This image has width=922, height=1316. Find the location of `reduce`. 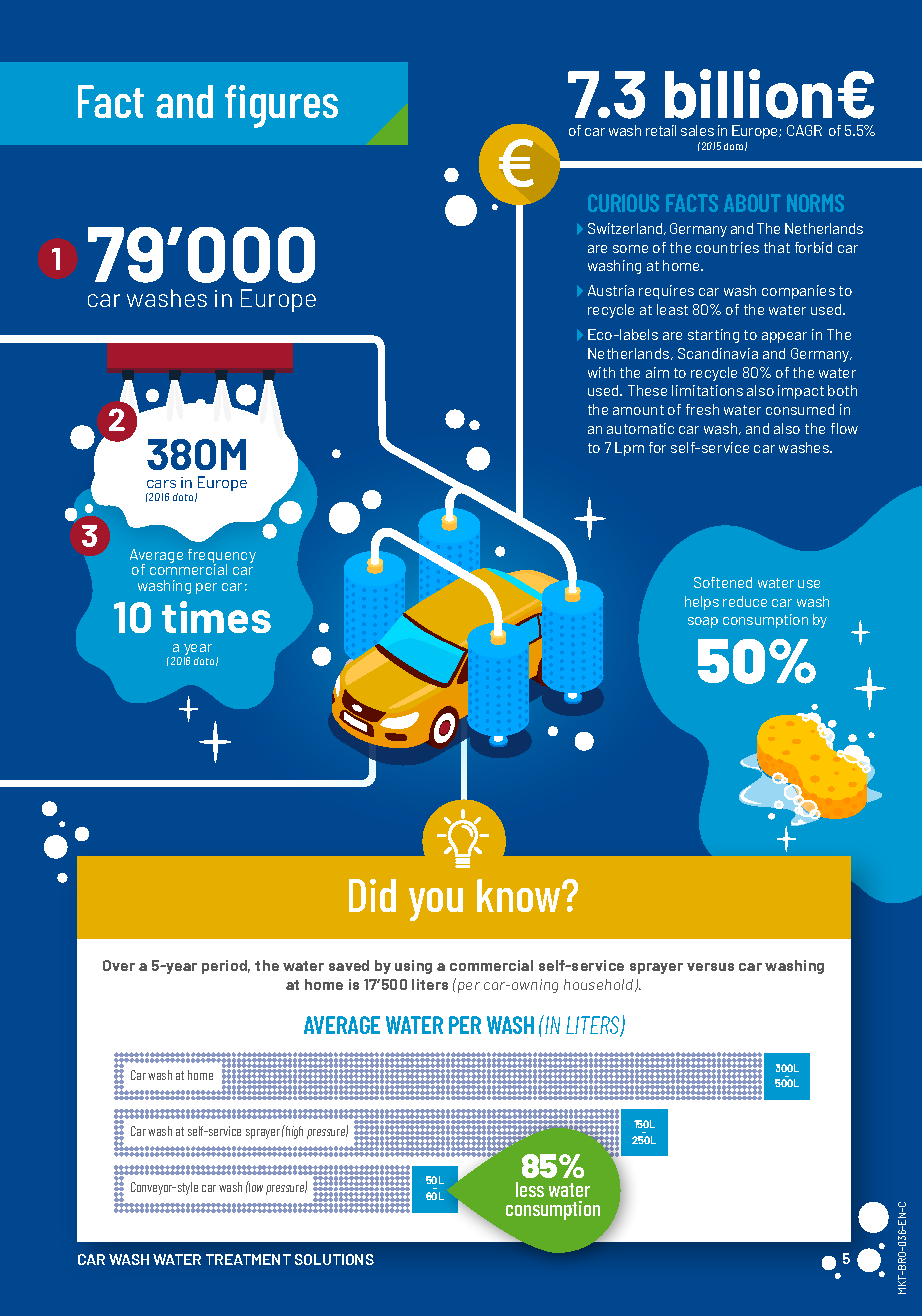

reduce is located at coordinates (745, 601).
